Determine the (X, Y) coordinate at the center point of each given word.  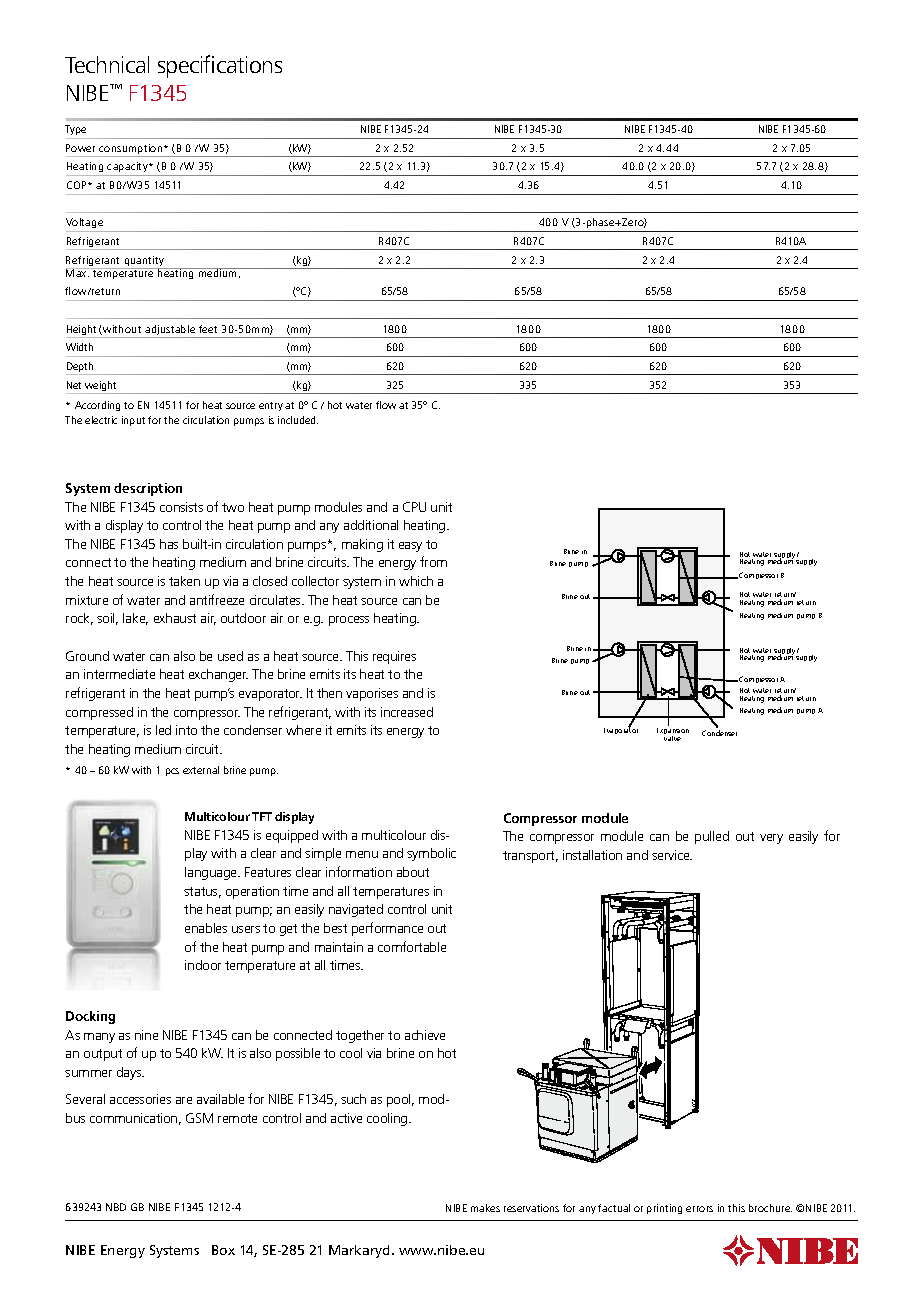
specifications (220, 66)
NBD (116, 1207)
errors (699, 1209)
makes (485, 1208)
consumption (131, 150)
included (298, 420)
